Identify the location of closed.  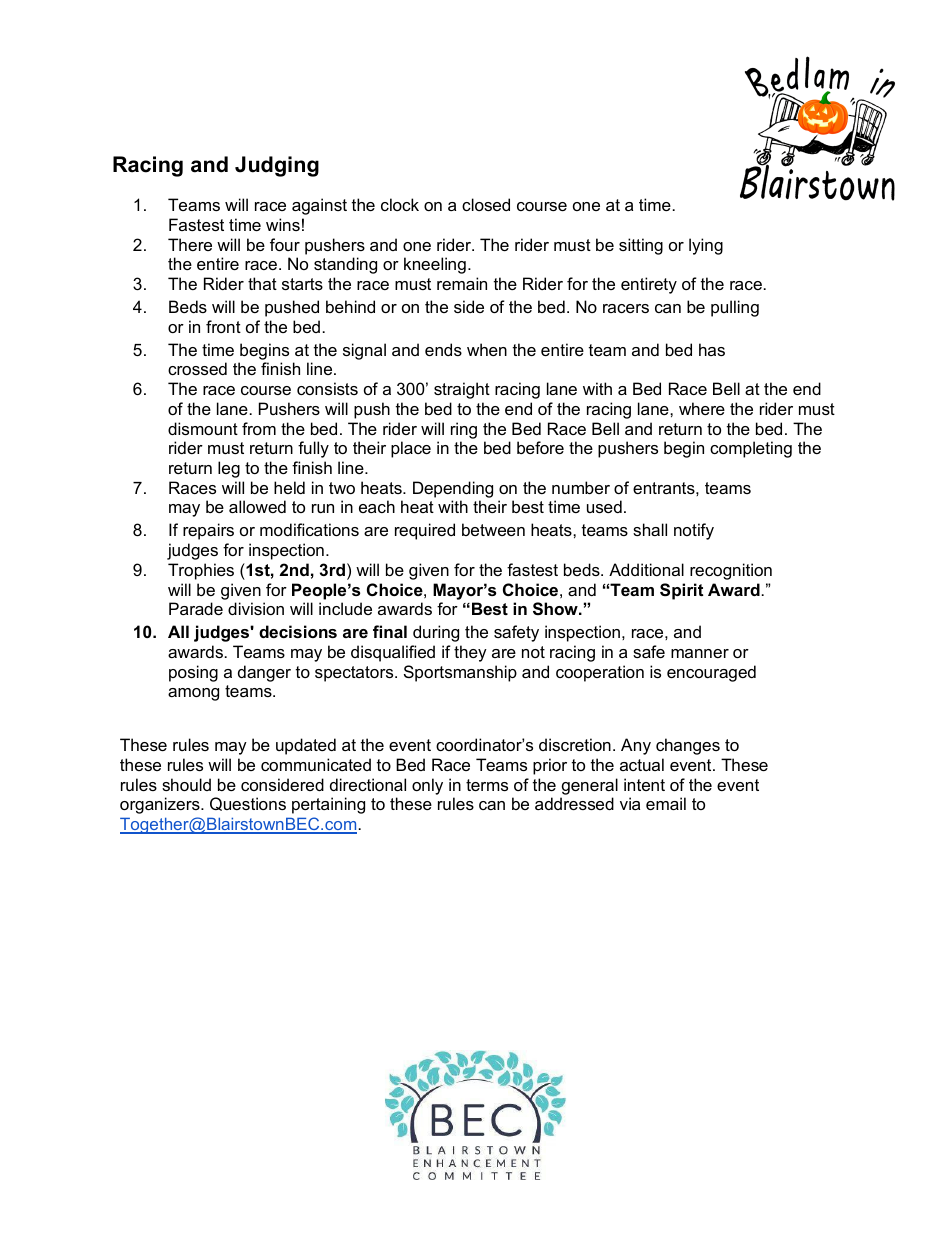
(486, 204).
